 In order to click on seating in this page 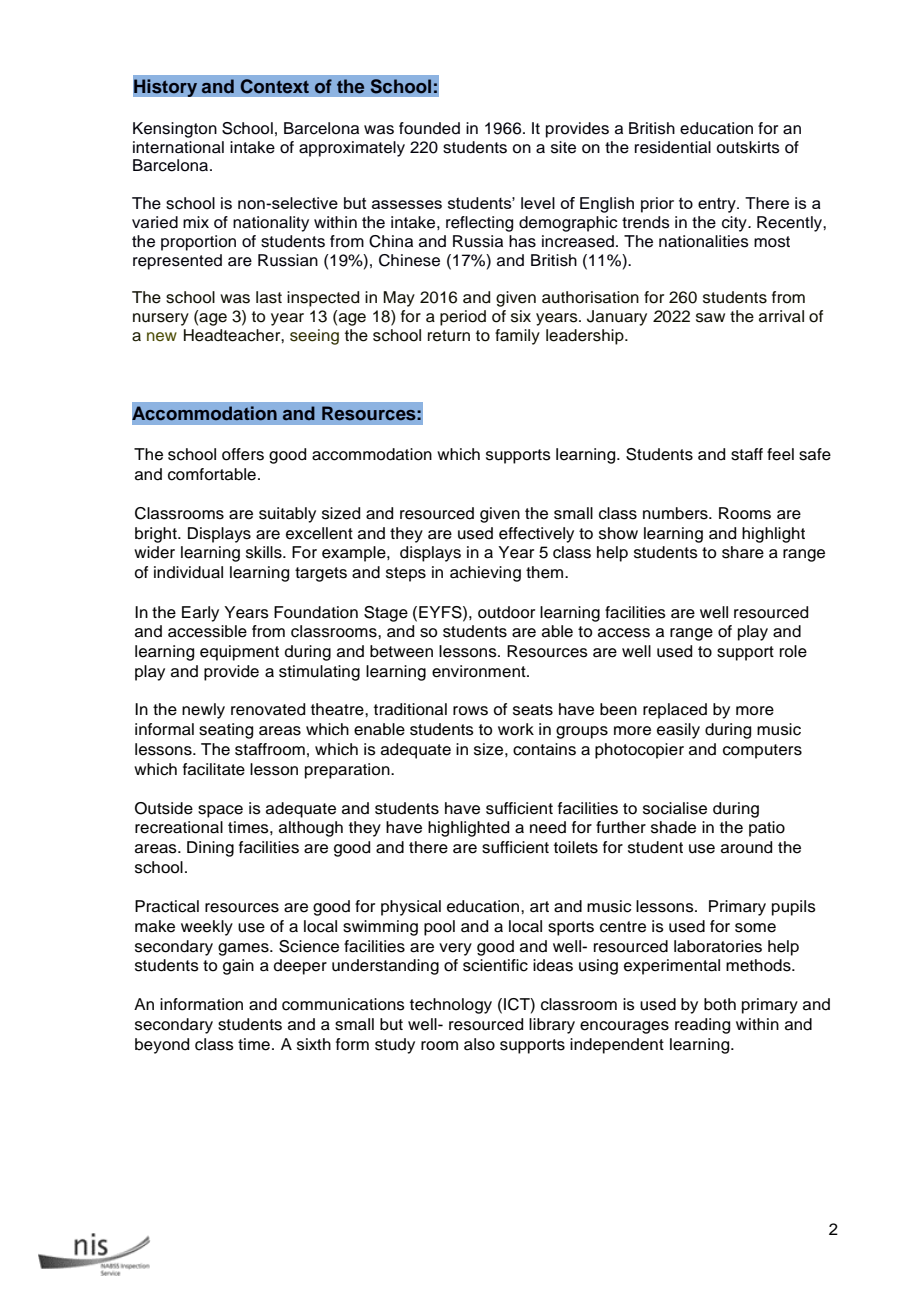, I will do `click(226, 731)`.
